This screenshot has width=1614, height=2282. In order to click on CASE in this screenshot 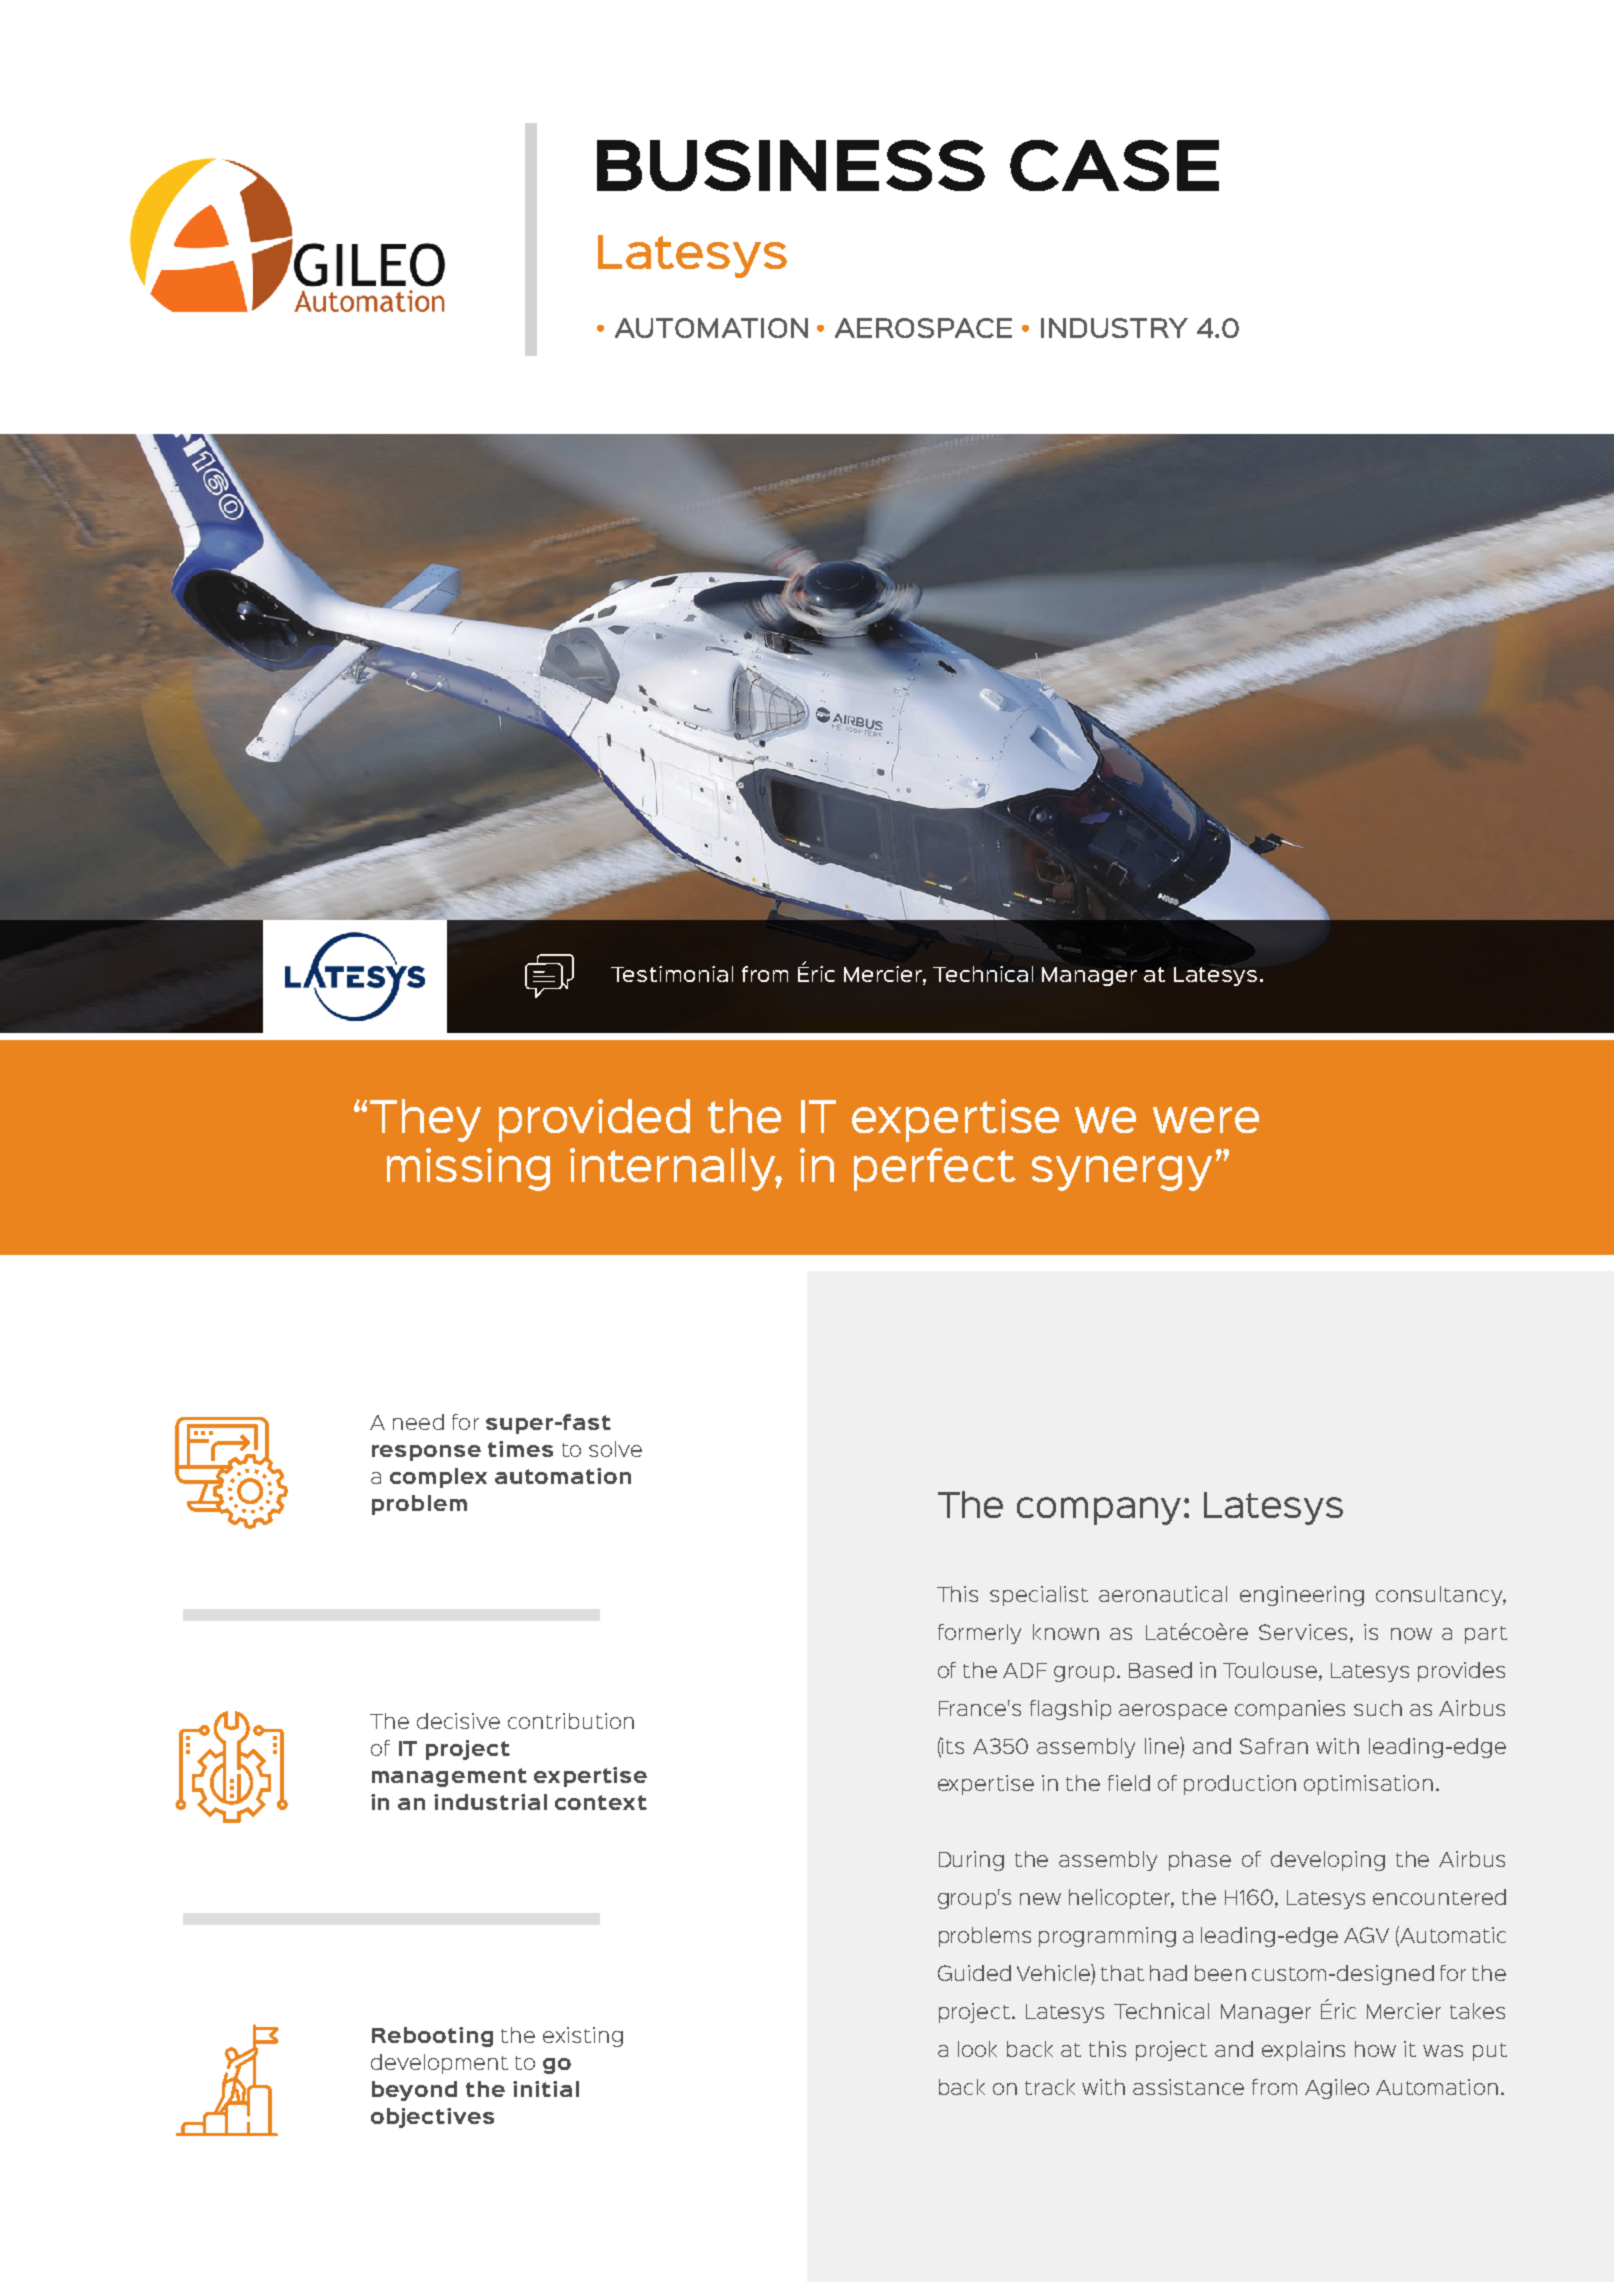, I will do `click(1114, 165)`.
